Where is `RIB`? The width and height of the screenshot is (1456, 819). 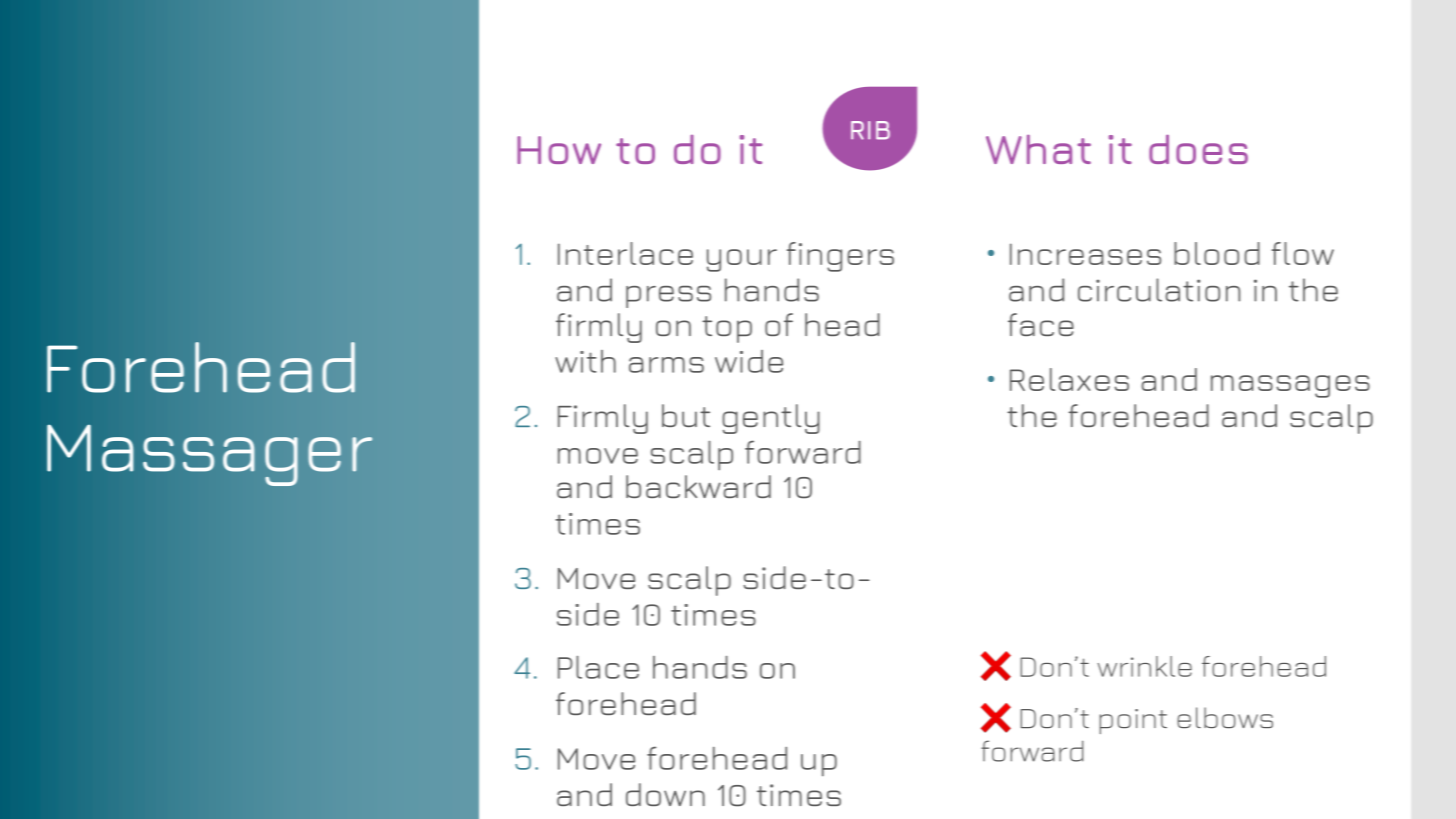
RIB is located at coordinates (870, 130).
